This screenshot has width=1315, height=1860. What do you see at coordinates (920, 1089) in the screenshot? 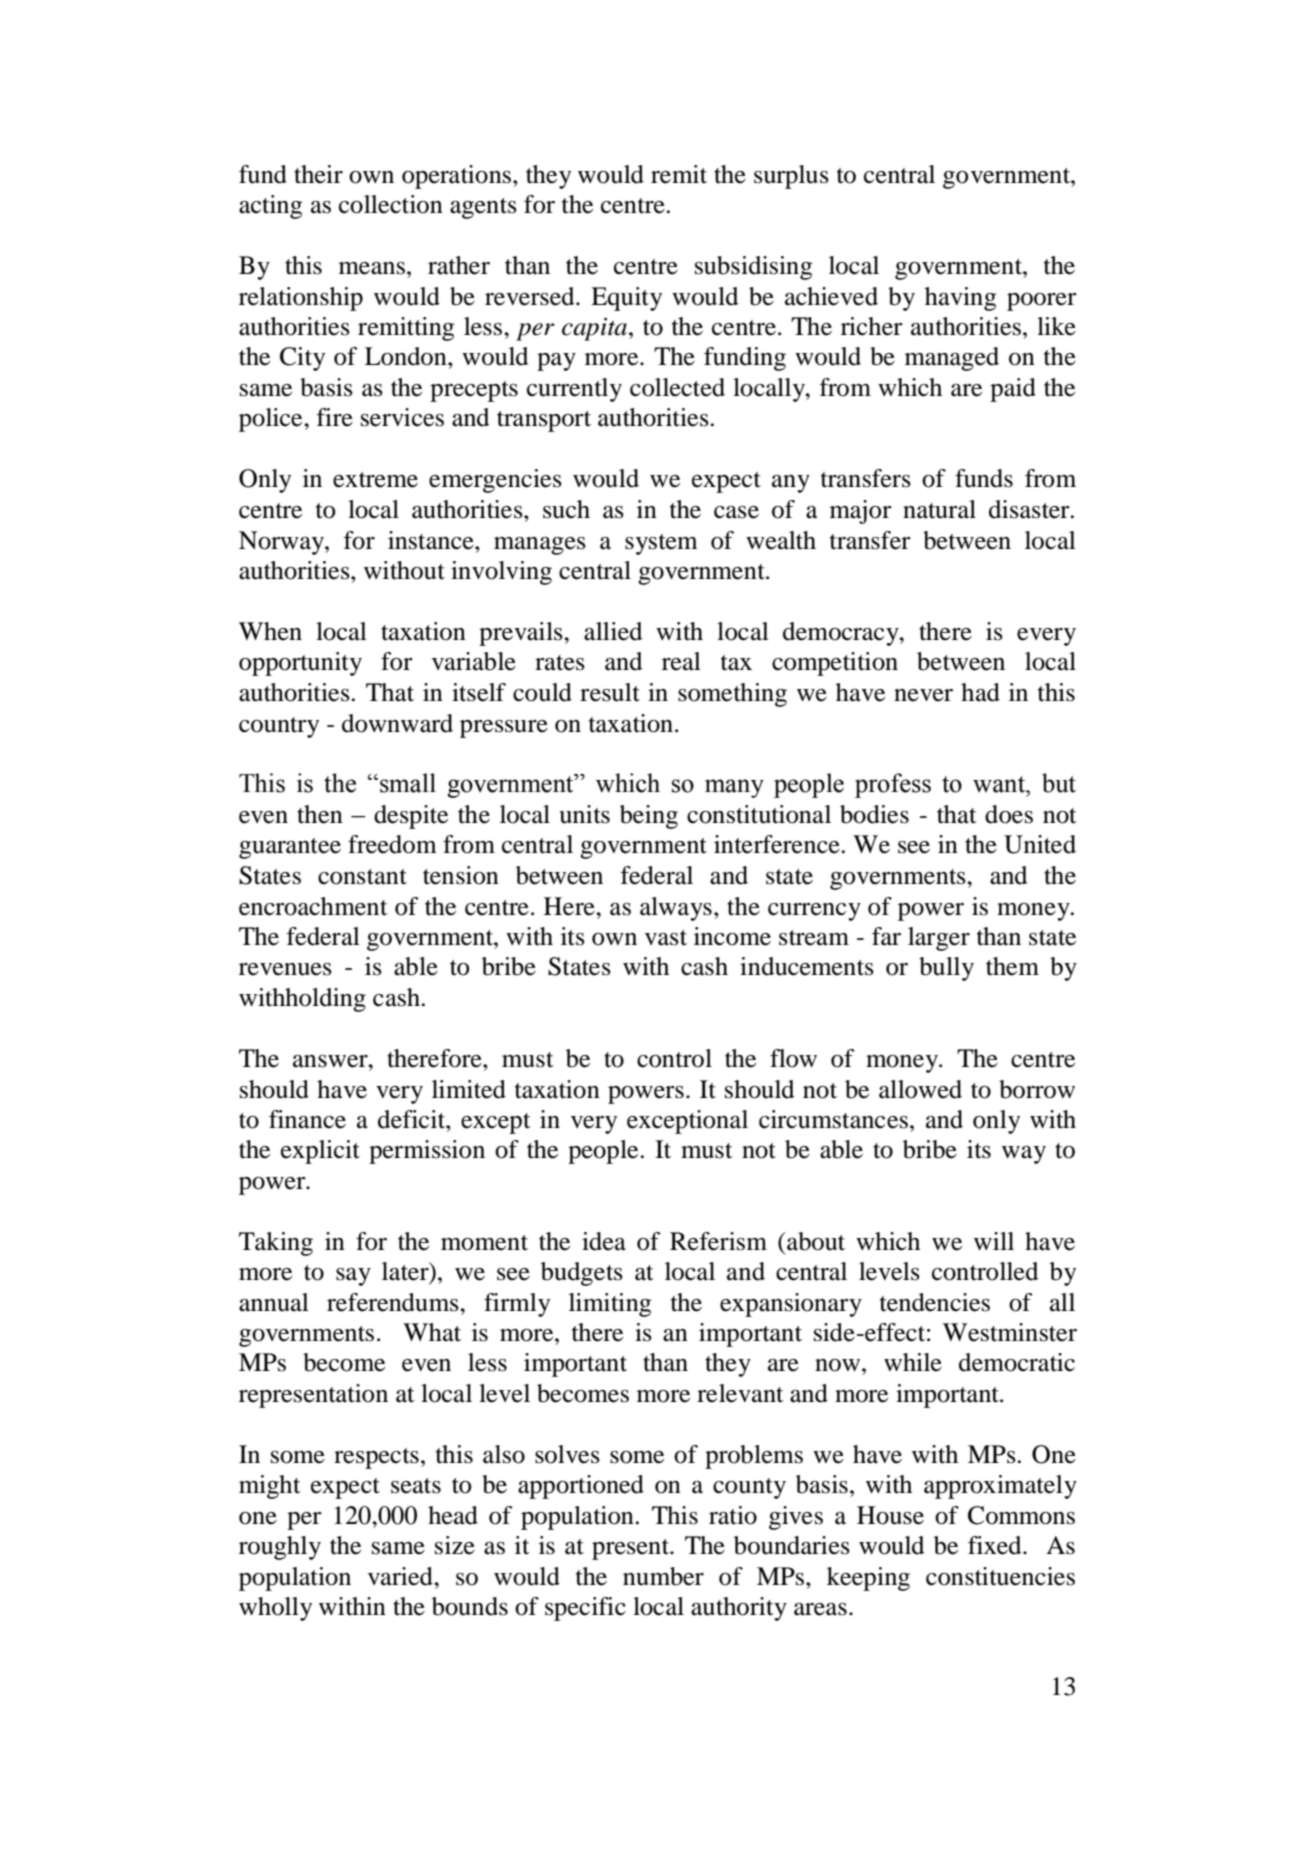
I see `allowed` at bounding box center [920, 1089].
